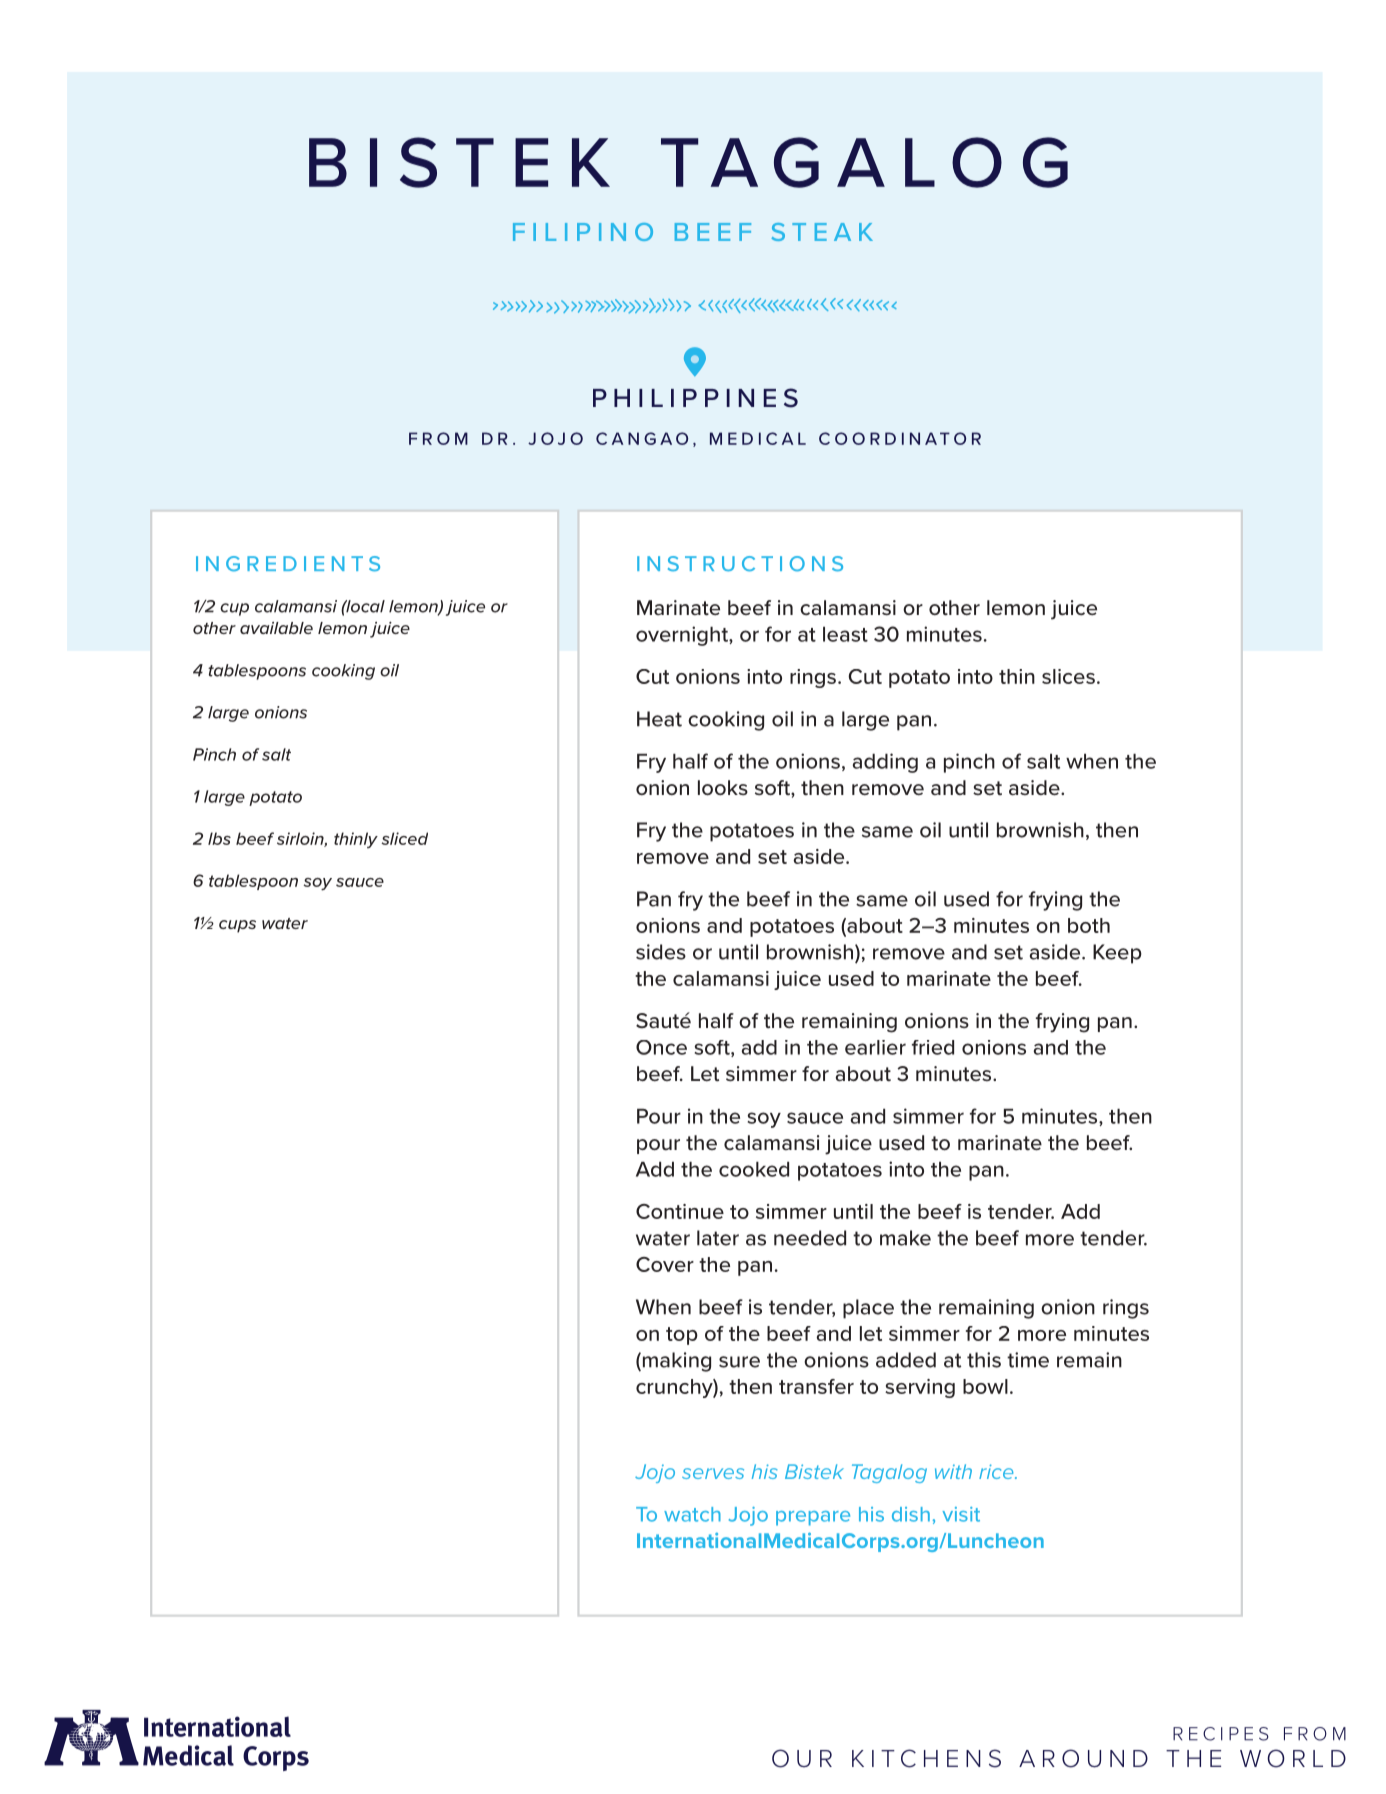 This screenshot has height=1794, width=1386. What do you see at coordinates (692, 1514) in the screenshot?
I see `watch` at bounding box center [692, 1514].
